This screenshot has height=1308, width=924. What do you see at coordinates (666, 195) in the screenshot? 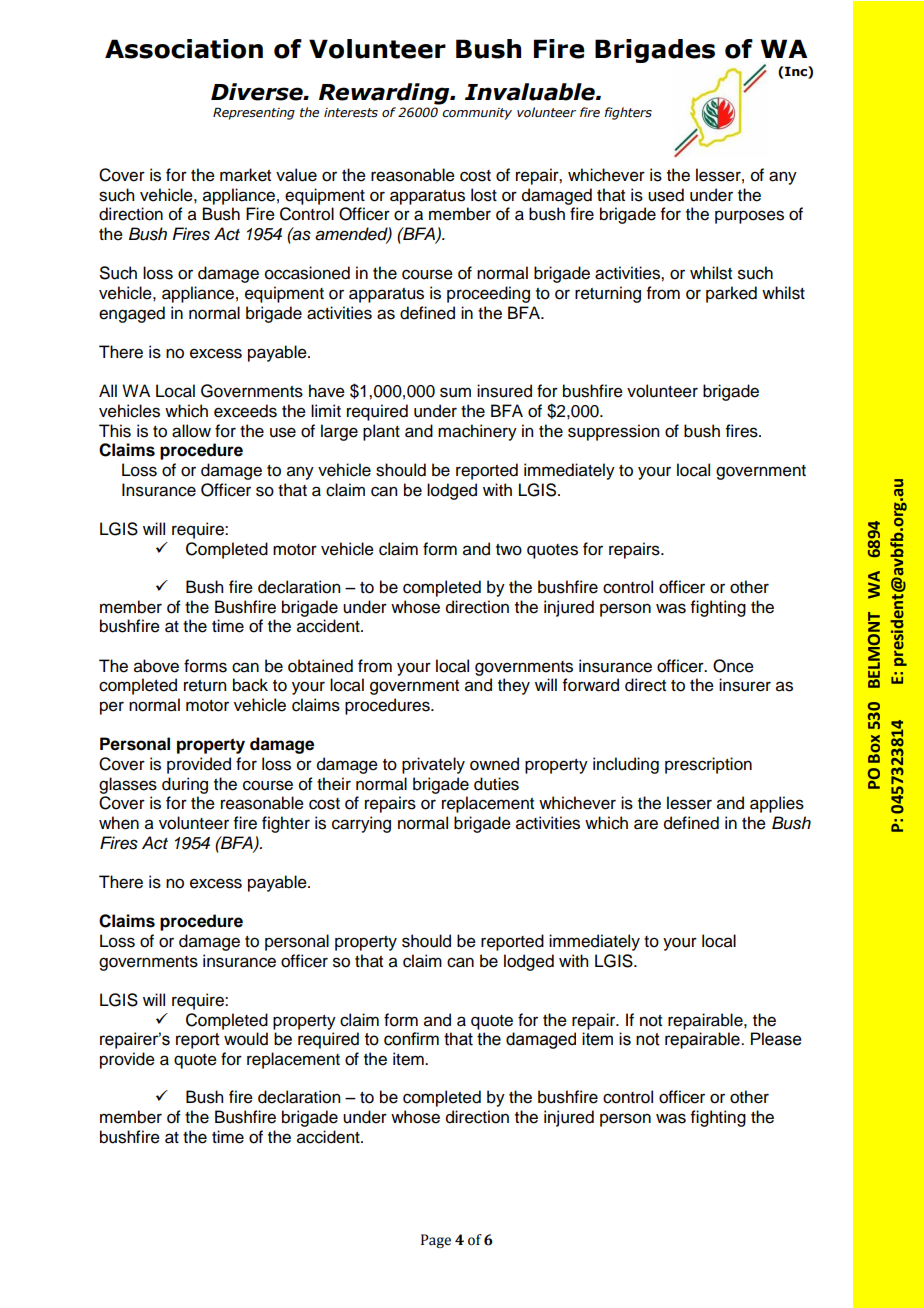
I see `used` at bounding box center [666, 195].
